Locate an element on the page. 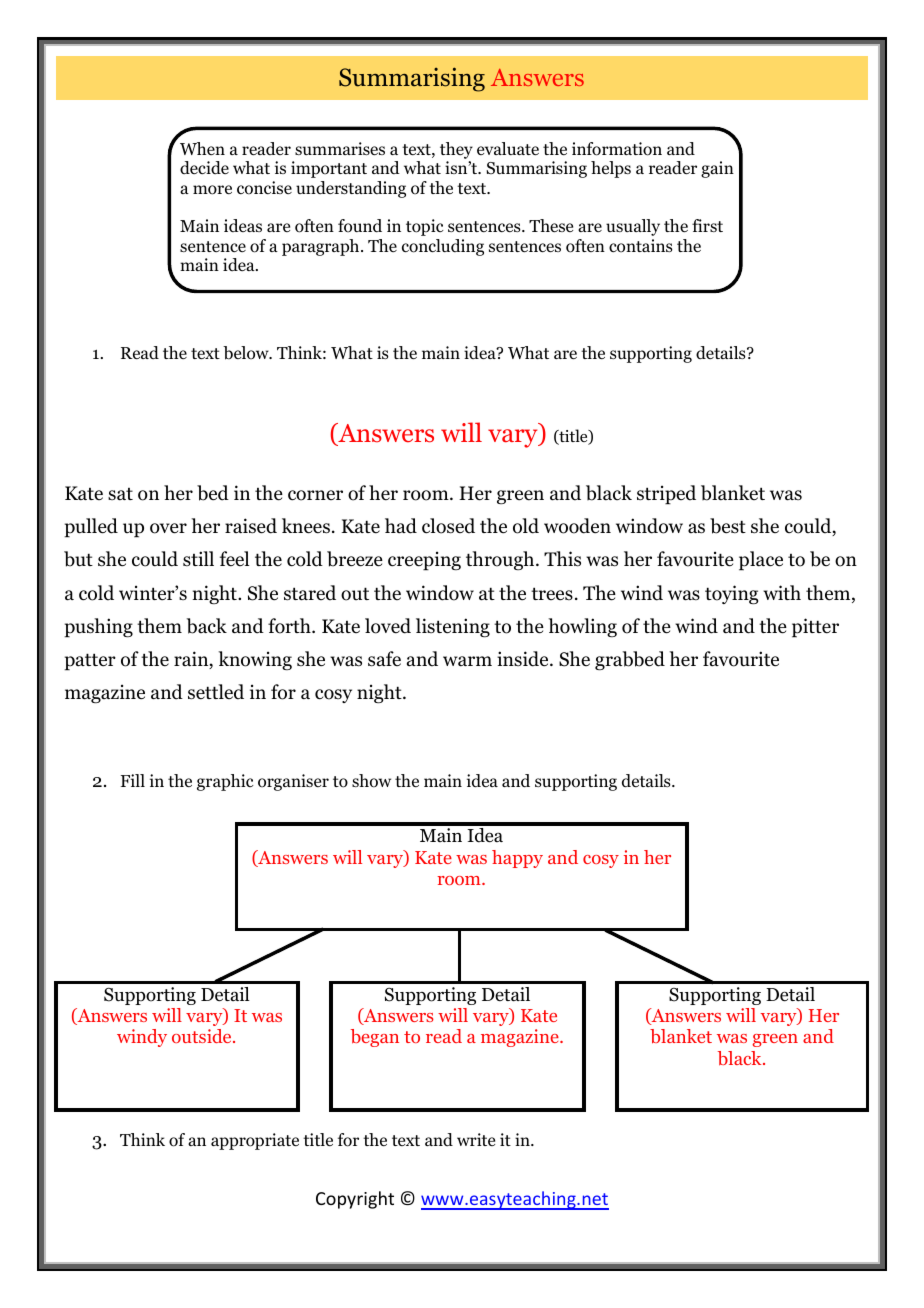 The height and width of the document is (1308, 924). warm is located at coordinates (467, 661).
